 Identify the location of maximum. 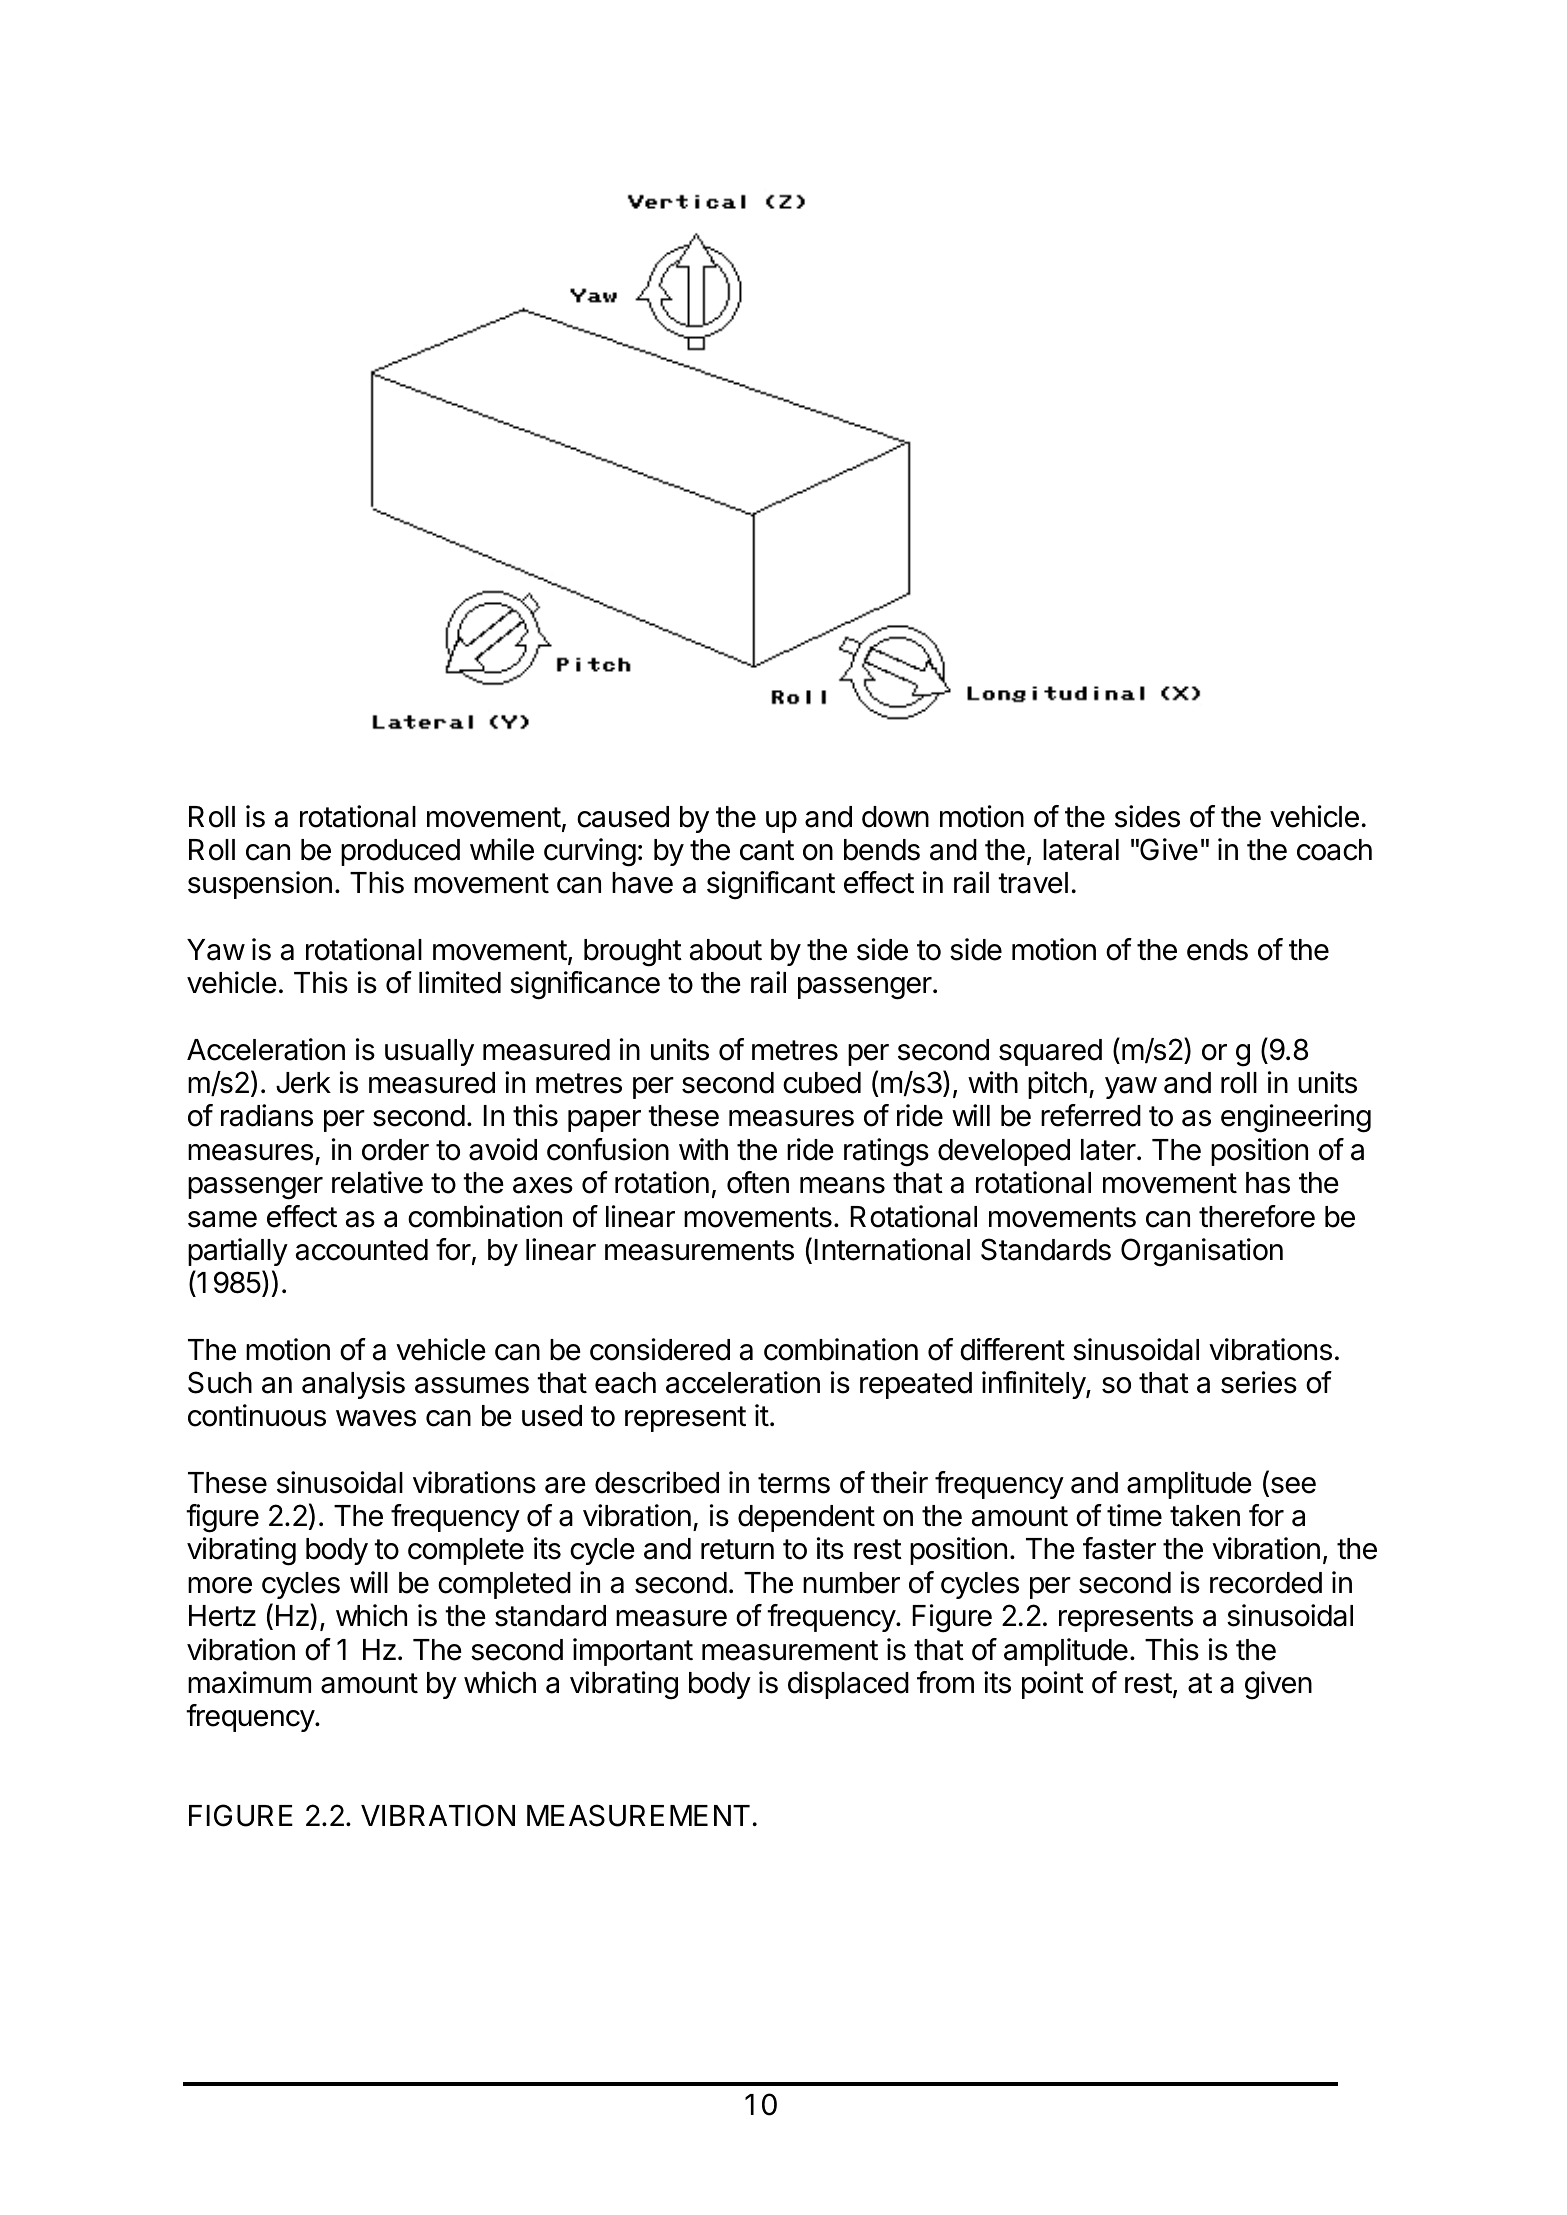
(249, 1682).
